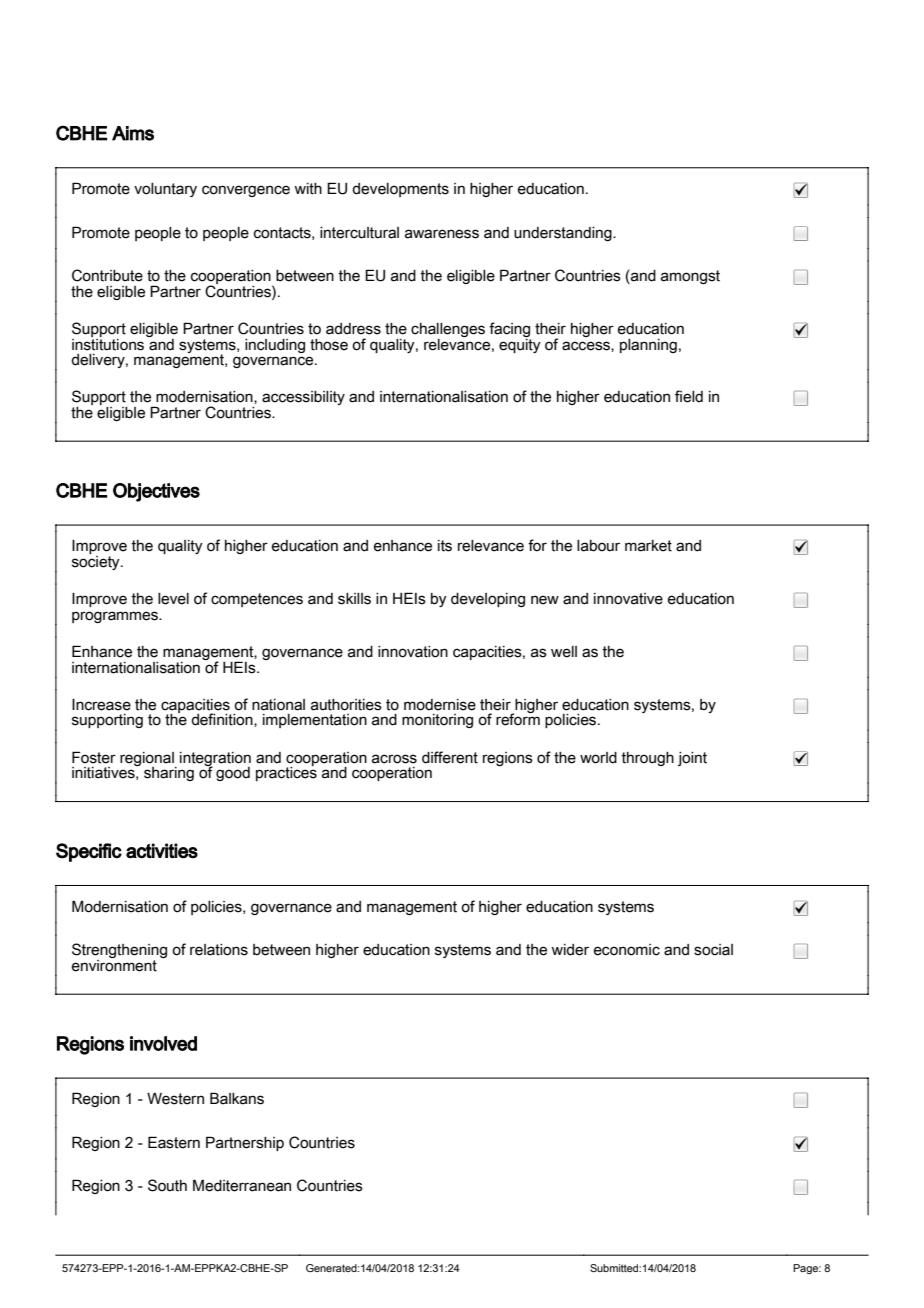 The height and width of the page is (1308, 924). What do you see at coordinates (219, 950) in the page?
I see `relations` at bounding box center [219, 950].
